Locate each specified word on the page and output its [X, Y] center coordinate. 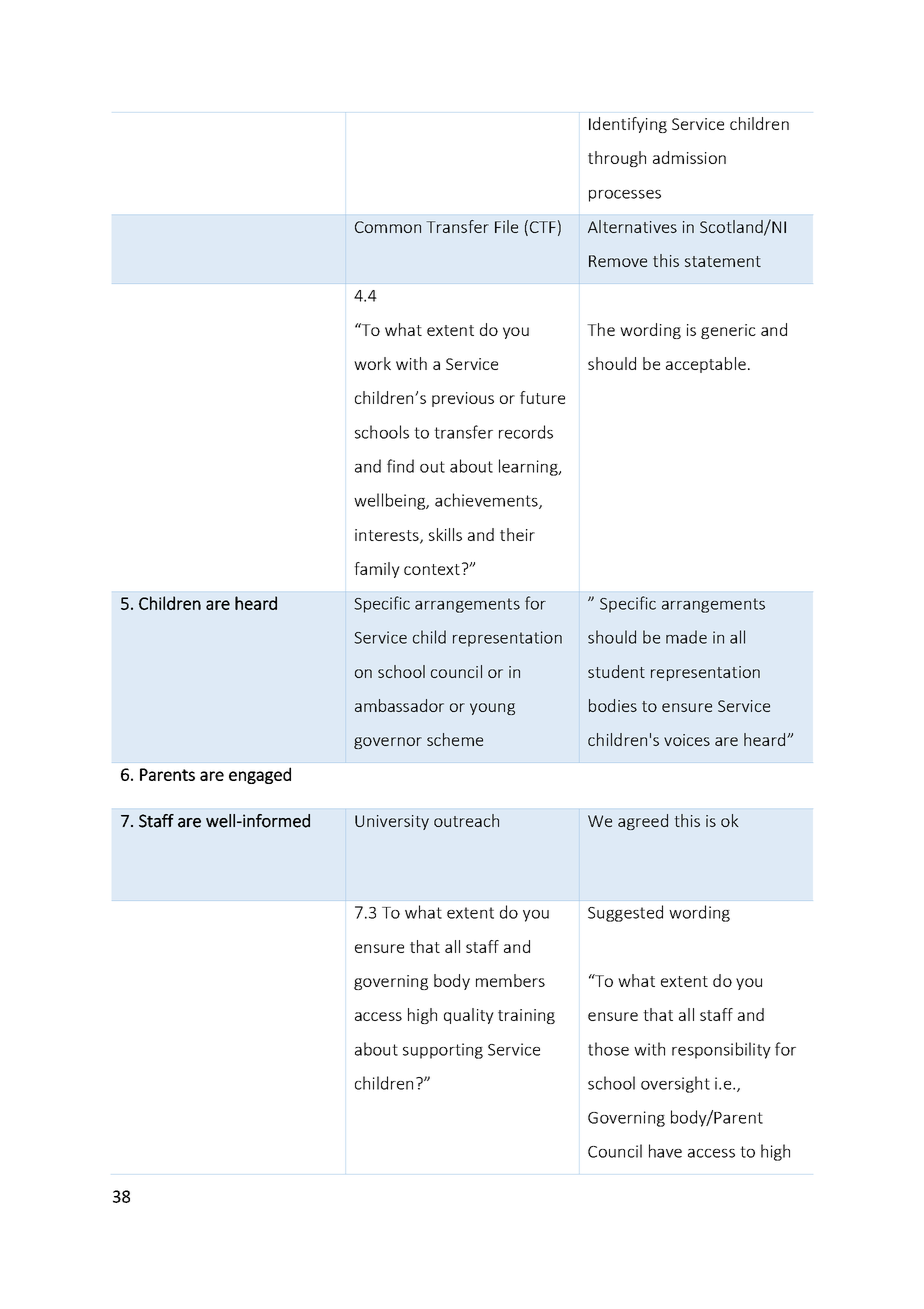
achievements [487, 501]
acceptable [706, 365]
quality [469, 1016]
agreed [643, 822]
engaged [260, 775]
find [400, 466]
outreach [466, 820]
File [506, 226]
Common [388, 227]
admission [689, 157]
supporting [443, 1051]
